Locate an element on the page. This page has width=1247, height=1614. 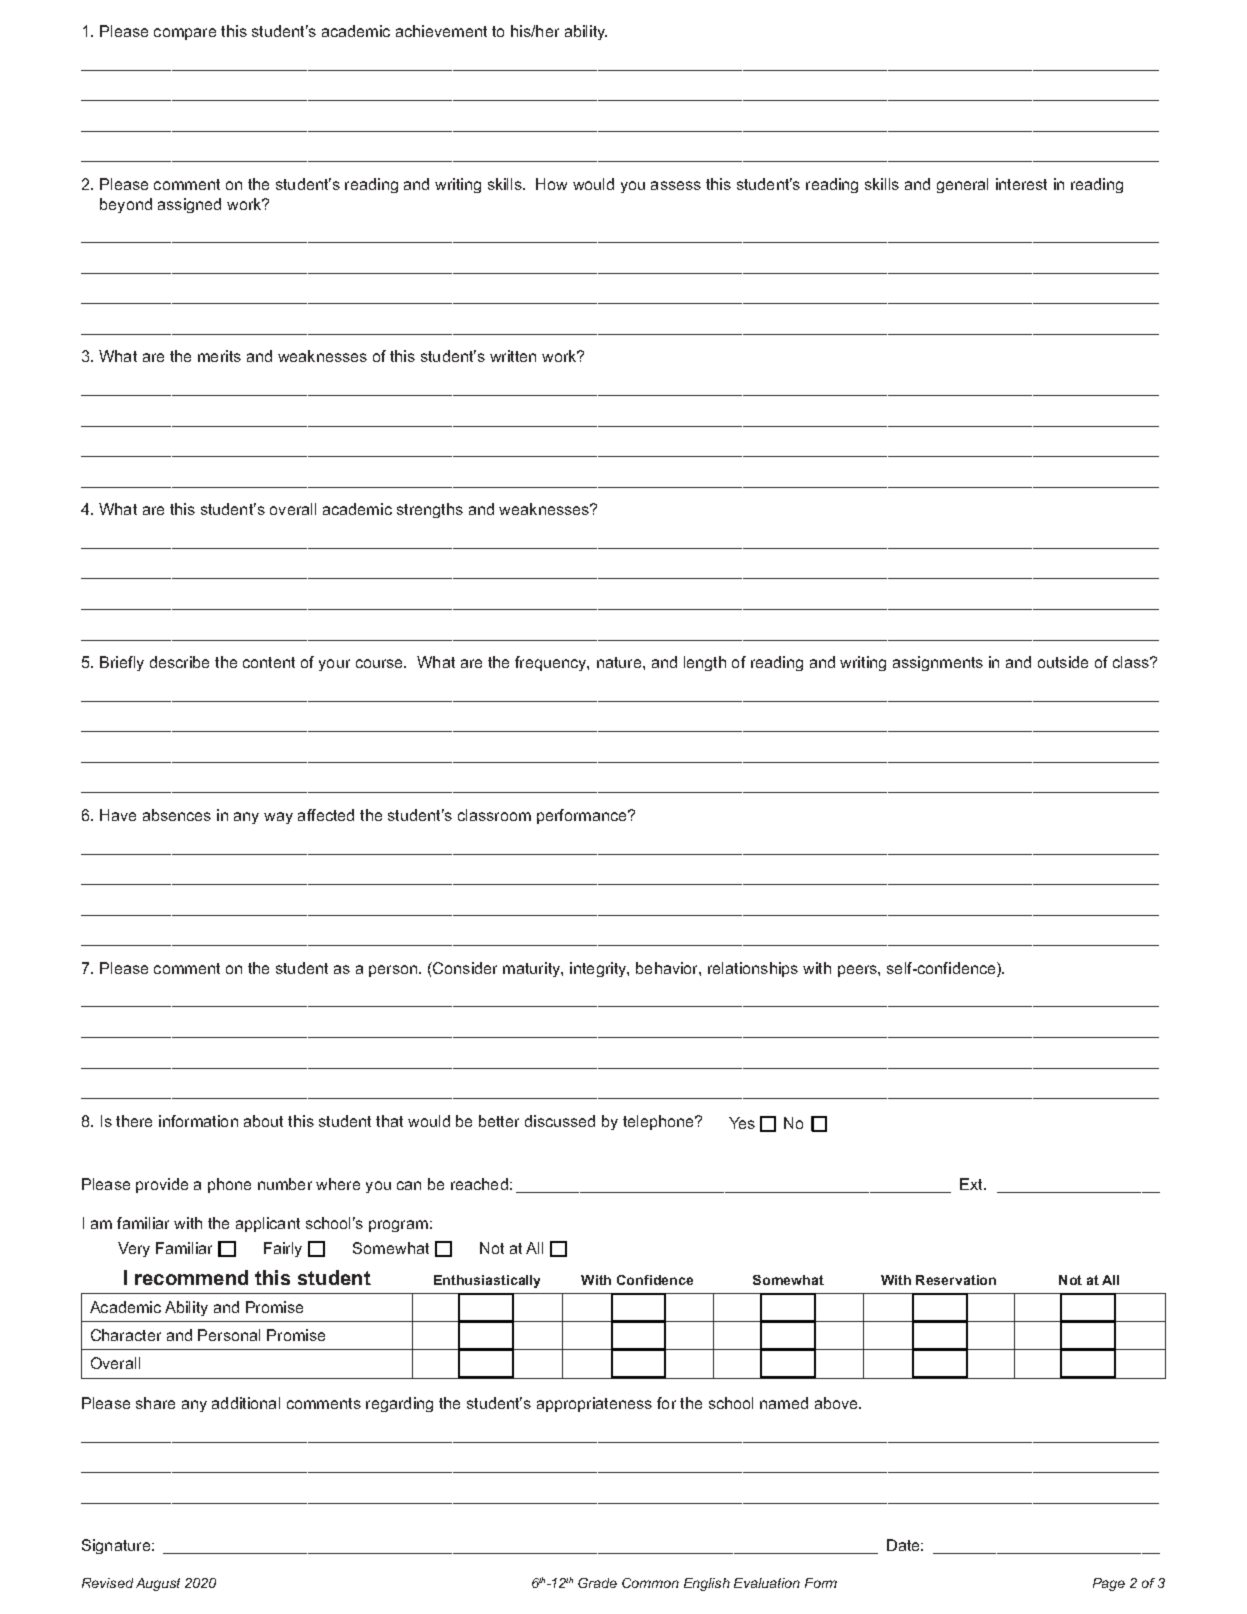
assignments is located at coordinates (938, 663).
